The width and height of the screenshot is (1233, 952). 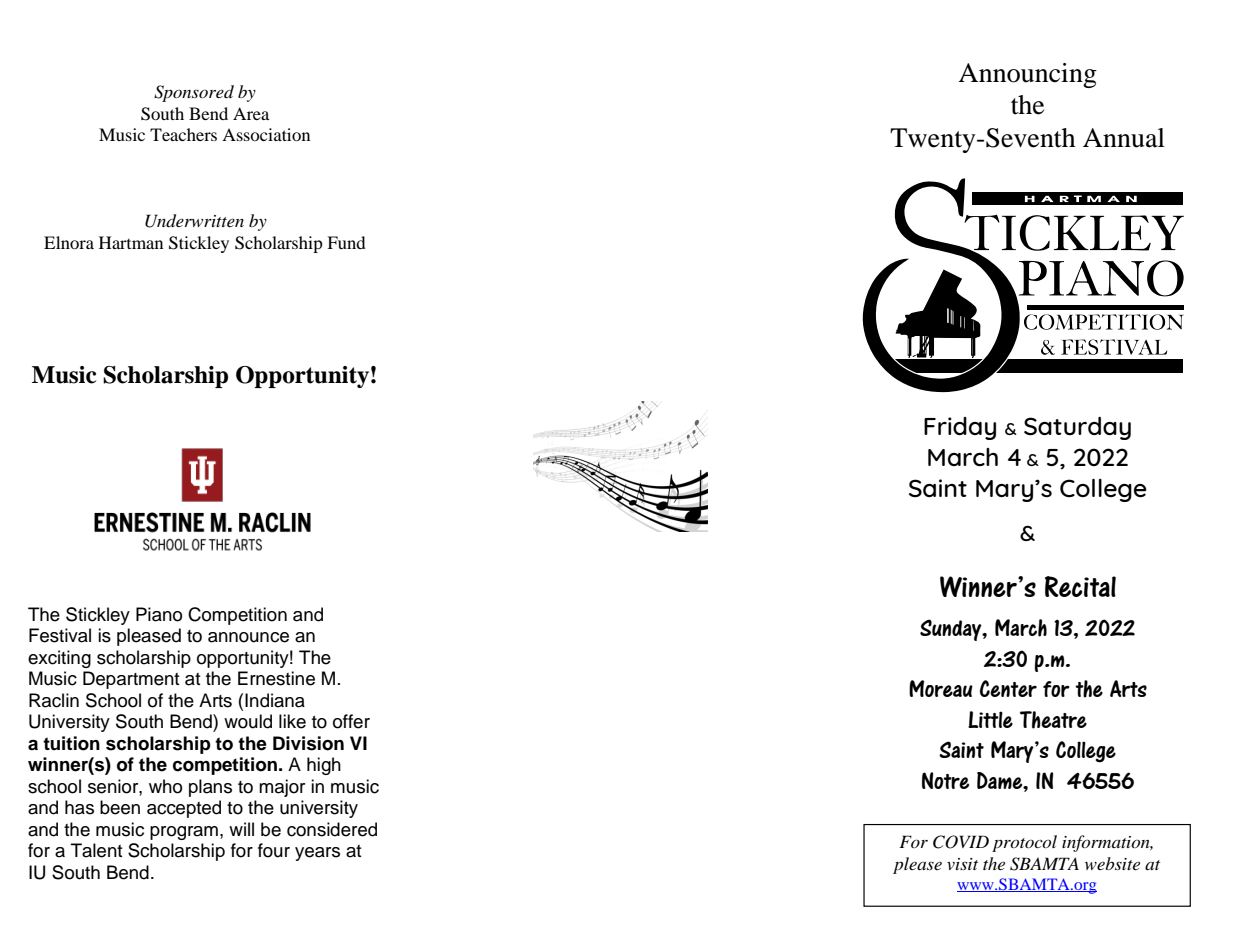 What do you see at coordinates (351, 721) in the screenshot?
I see `offer` at bounding box center [351, 721].
